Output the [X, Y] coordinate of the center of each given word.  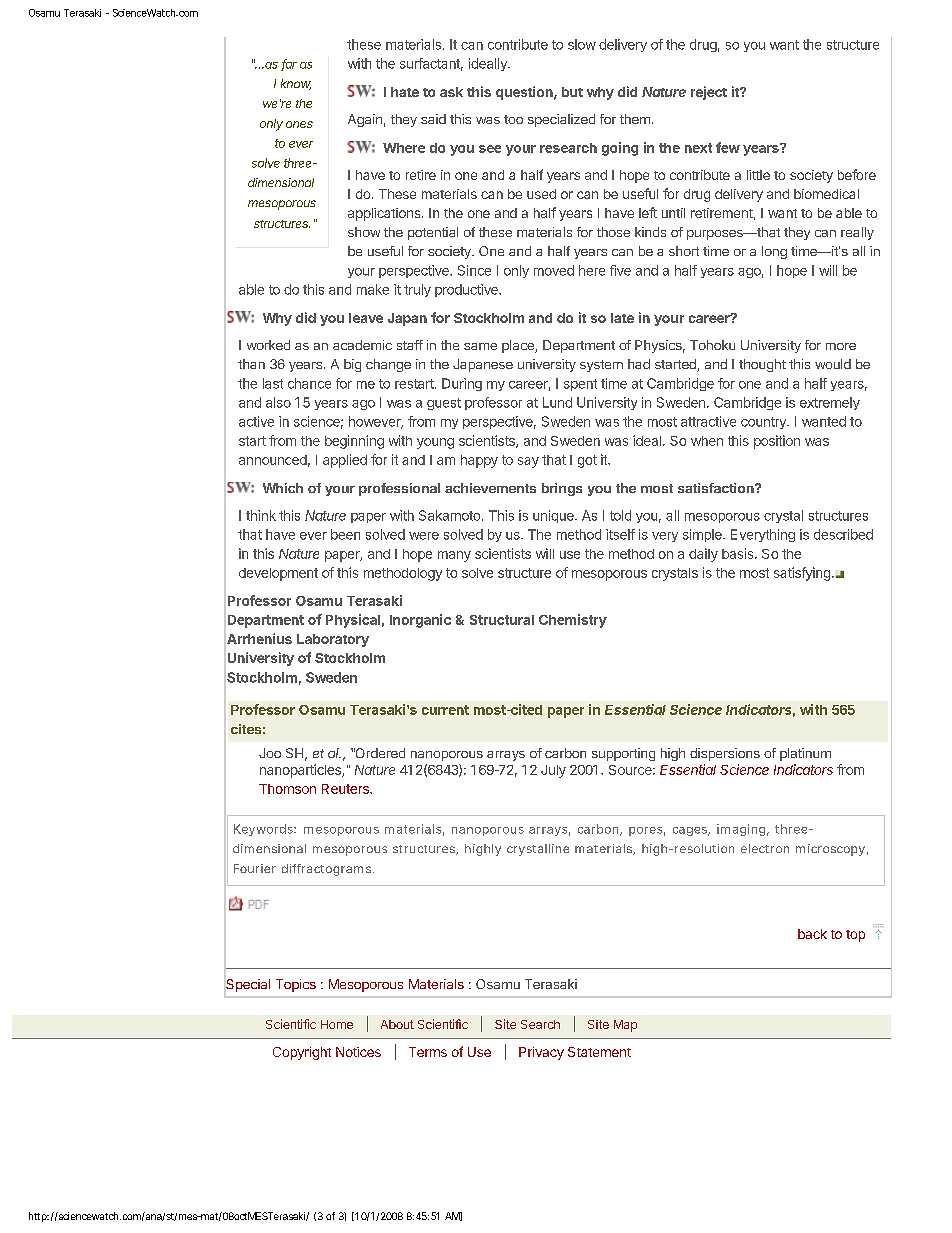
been [345, 534]
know [296, 84]
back [812, 934]
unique [554, 516]
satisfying [802, 574]
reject [709, 93]
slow [582, 44]
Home [337, 1024]
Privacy [541, 1053]
